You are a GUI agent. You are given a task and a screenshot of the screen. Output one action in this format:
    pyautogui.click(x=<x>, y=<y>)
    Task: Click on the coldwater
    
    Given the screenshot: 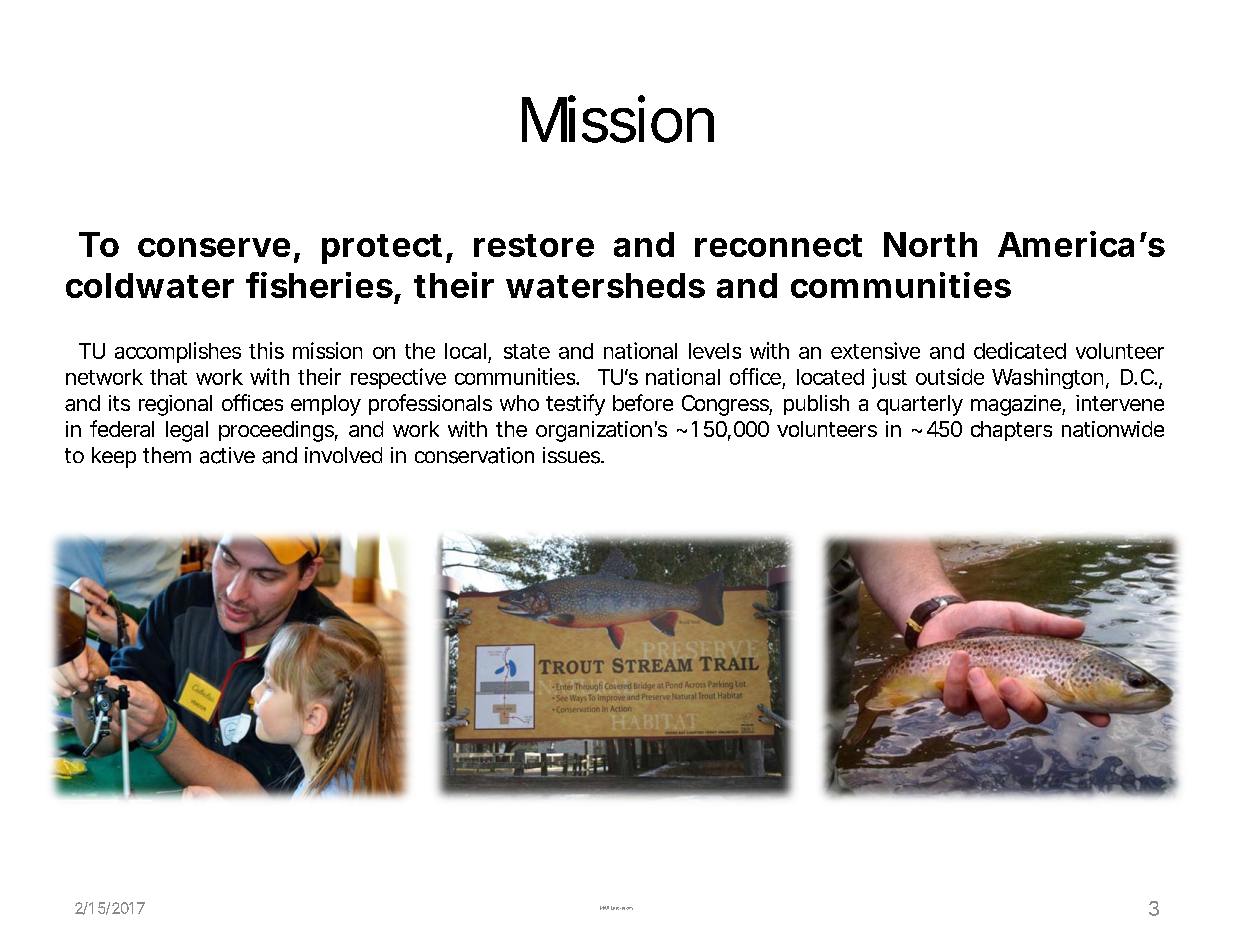 What is the action you would take?
    pyautogui.click(x=150, y=285)
